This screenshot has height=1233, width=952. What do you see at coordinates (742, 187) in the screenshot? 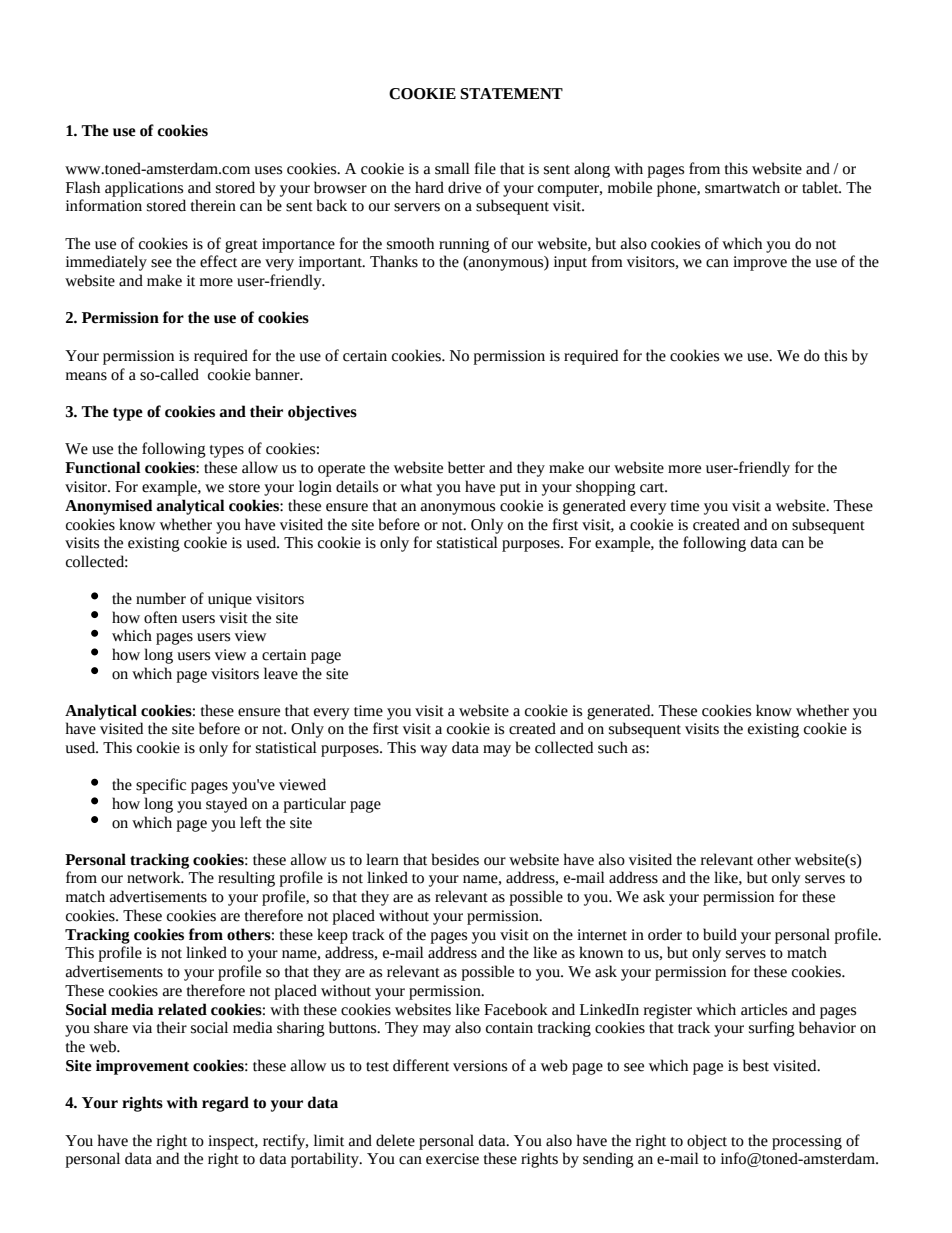
I see `smartwatch` at bounding box center [742, 187].
